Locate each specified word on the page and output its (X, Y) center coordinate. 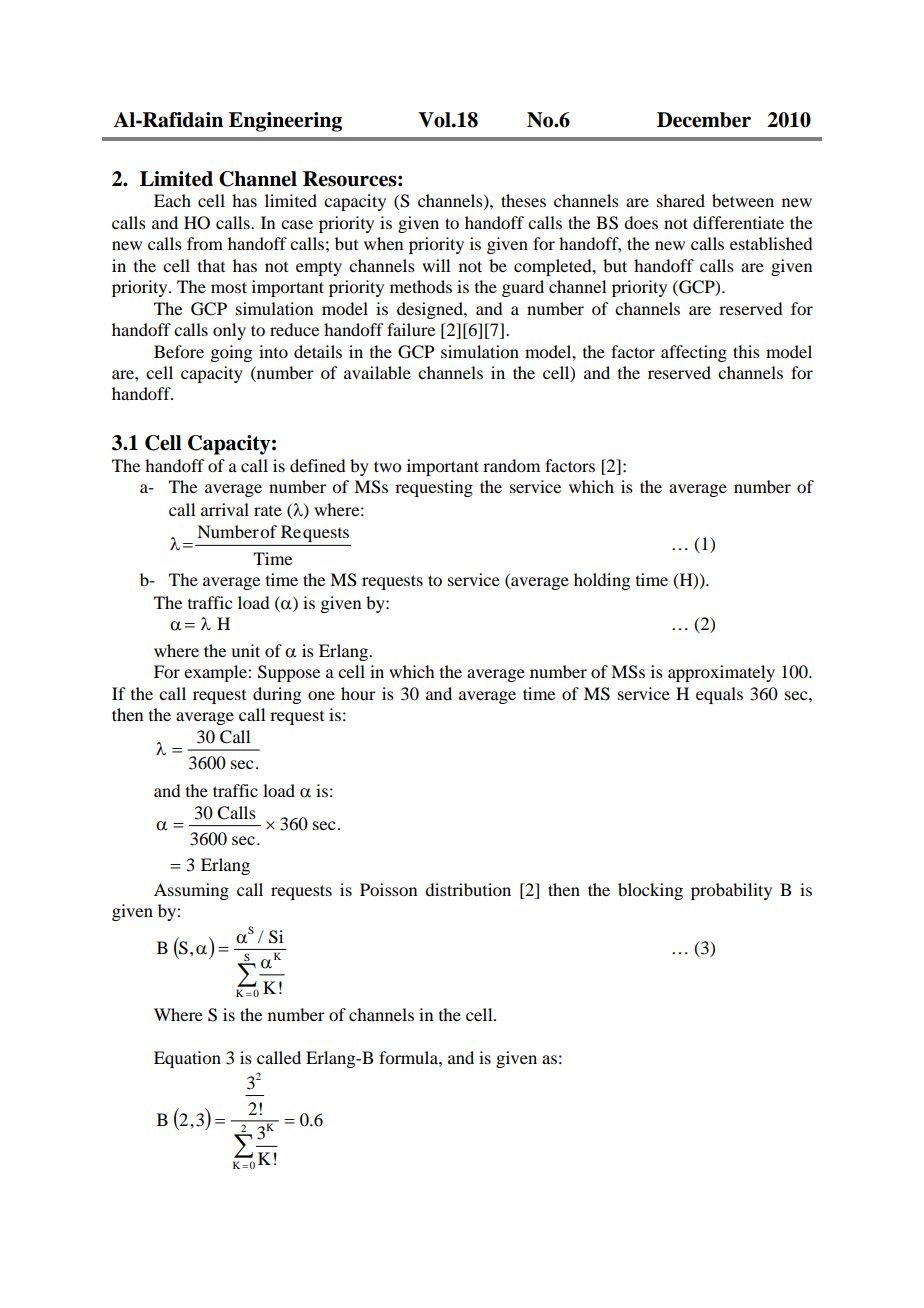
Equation (187, 1059)
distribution (468, 889)
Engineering (285, 122)
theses (523, 200)
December (704, 120)
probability (731, 891)
